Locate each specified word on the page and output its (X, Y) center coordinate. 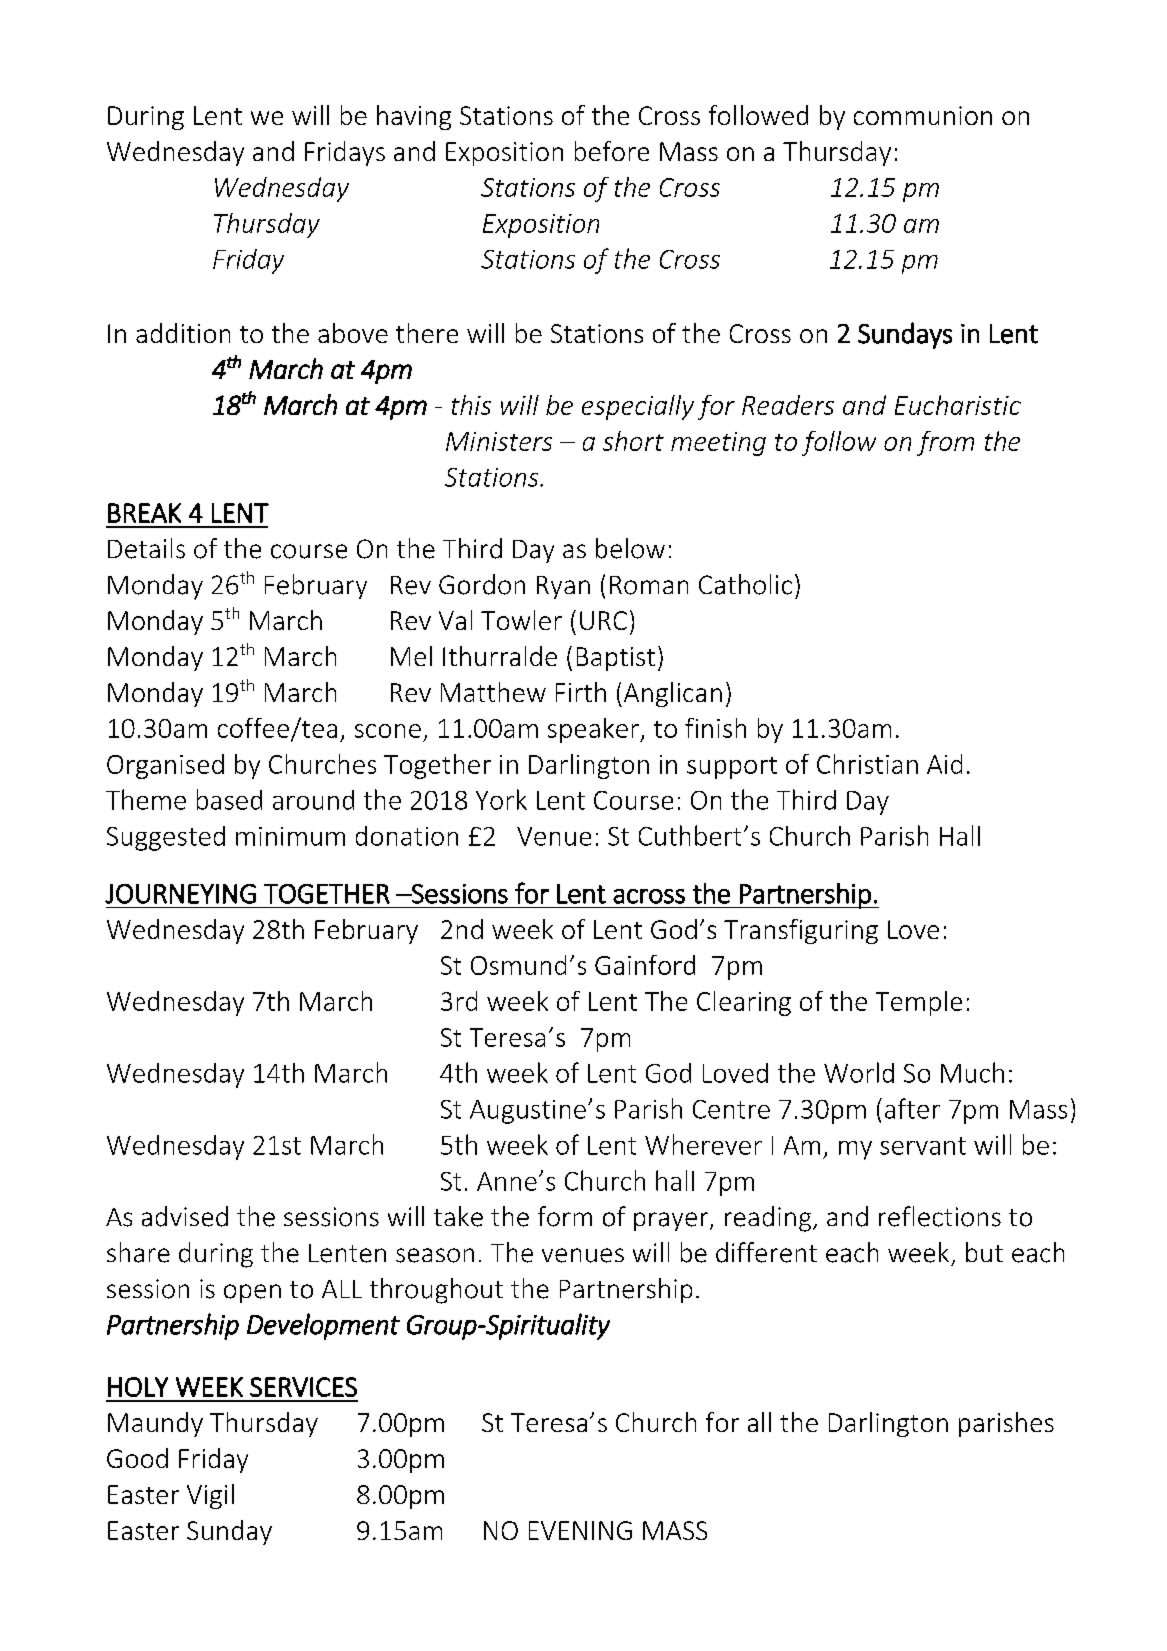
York (501, 799)
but (984, 1252)
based (229, 799)
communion (923, 115)
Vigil (210, 1496)
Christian (867, 764)
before (612, 151)
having (414, 117)
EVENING (580, 1530)
